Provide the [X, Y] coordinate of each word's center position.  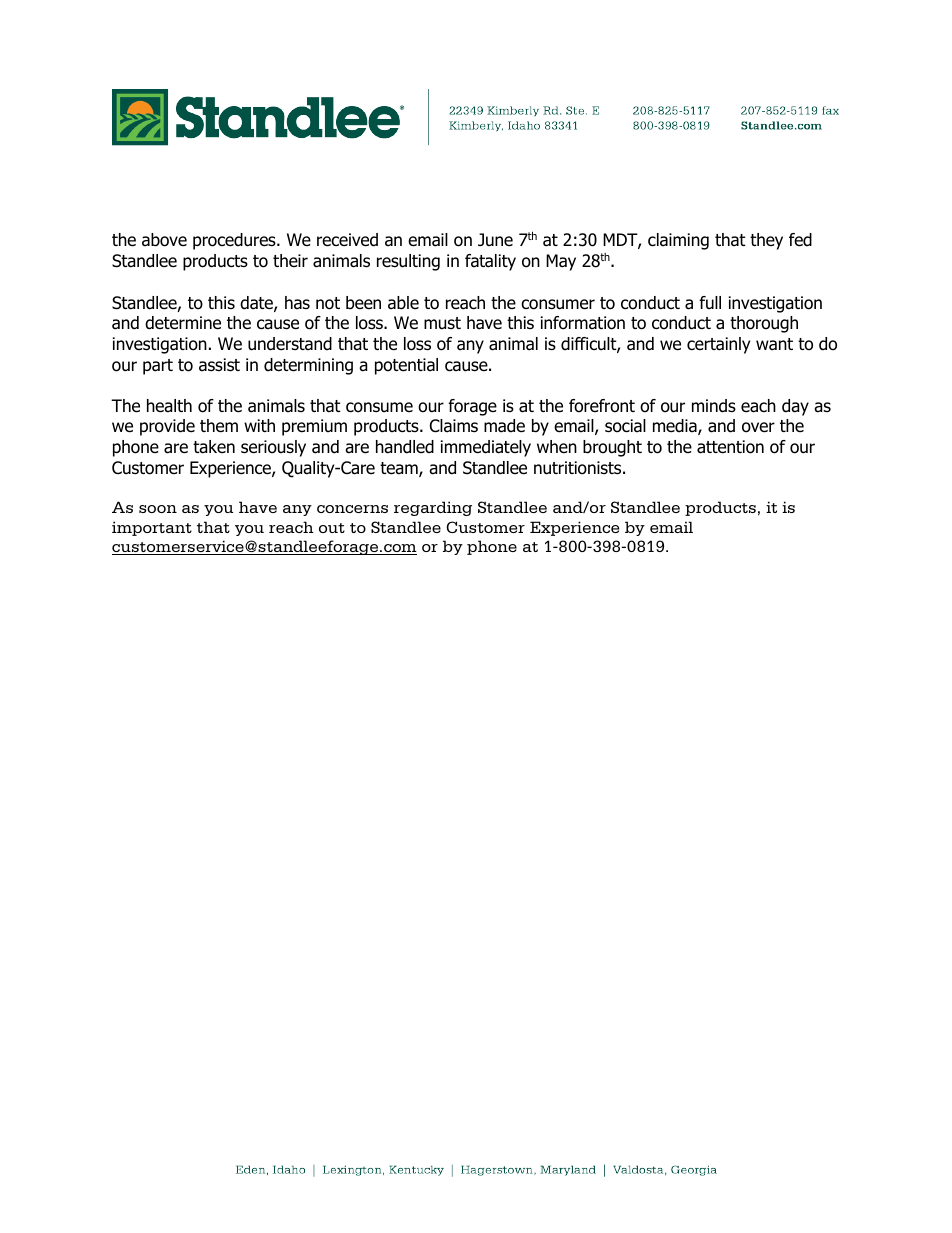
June [495, 240]
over [758, 427]
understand [290, 344]
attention [730, 447]
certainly [718, 345]
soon [158, 509]
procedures [235, 241]
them [219, 426]
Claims [454, 426]
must [442, 323]
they [766, 241]
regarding [433, 508]
